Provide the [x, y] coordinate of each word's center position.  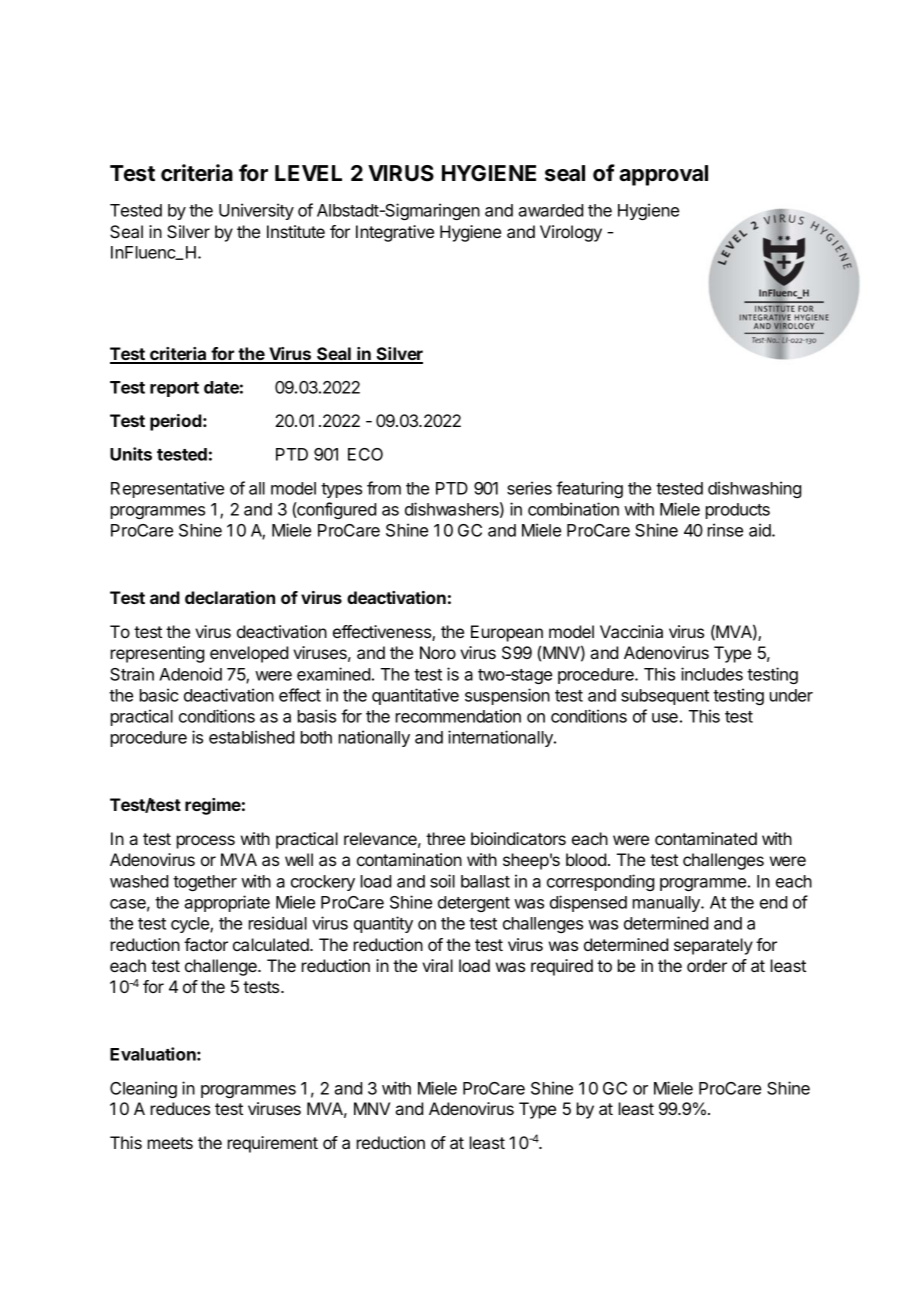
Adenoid [190, 674]
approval [663, 175]
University [256, 211]
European [507, 633]
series [529, 488]
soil [442, 881]
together [205, 883]
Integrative [395, 233]
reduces [180, 1108]
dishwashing [754, 489]
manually [667, 904]
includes [712, 674]
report [174, 389]
